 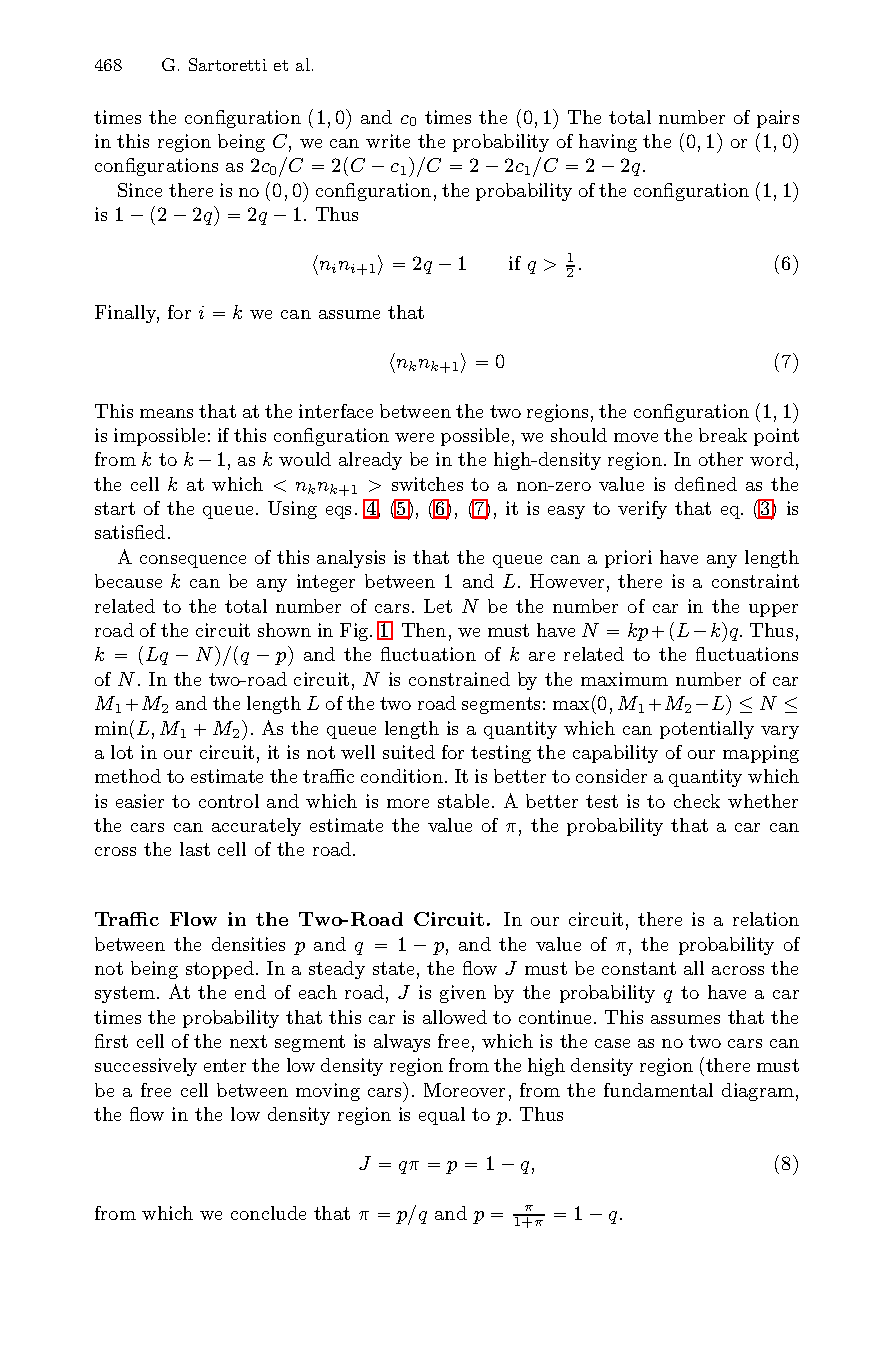 What do you see at coordinates (697, 801) in the document?
I see `check` at bounding box center [697, 801].
